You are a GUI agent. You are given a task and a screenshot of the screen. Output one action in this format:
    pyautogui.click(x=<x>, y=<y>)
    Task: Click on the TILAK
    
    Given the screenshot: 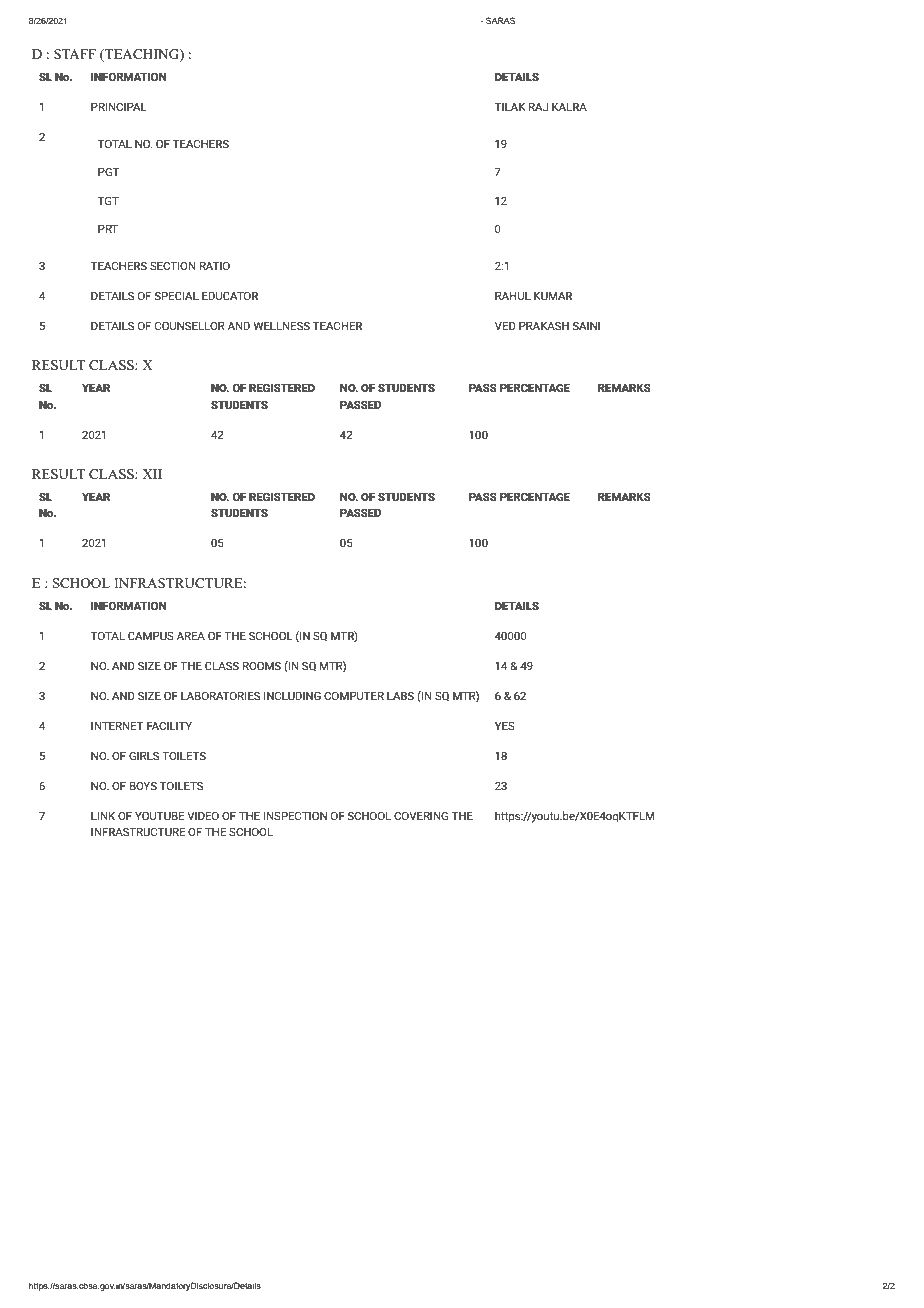 What is the action you would take?
    pyautogui.click(x=510, y=106)
